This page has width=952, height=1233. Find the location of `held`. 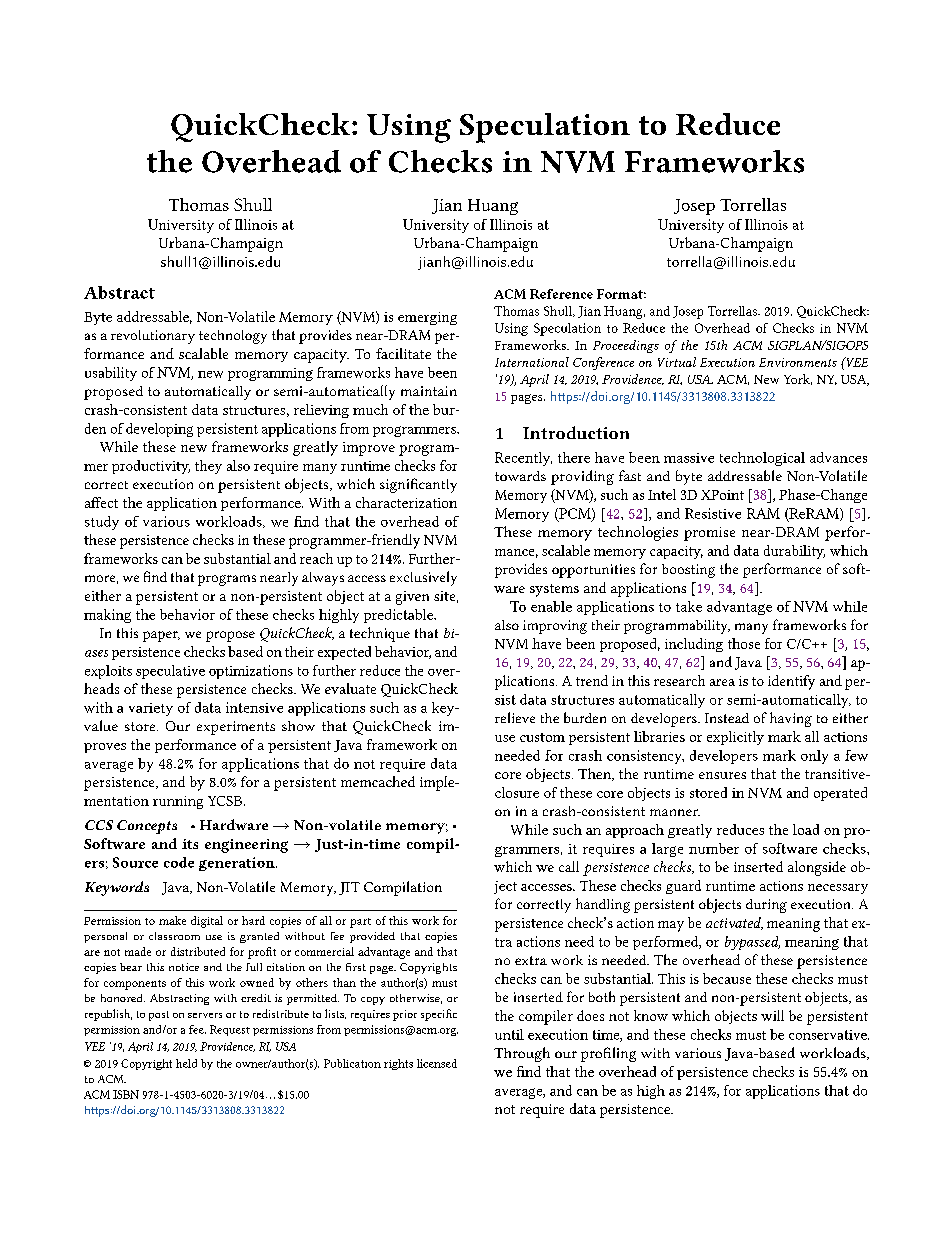

held is located at coordinates (186, 1063).
